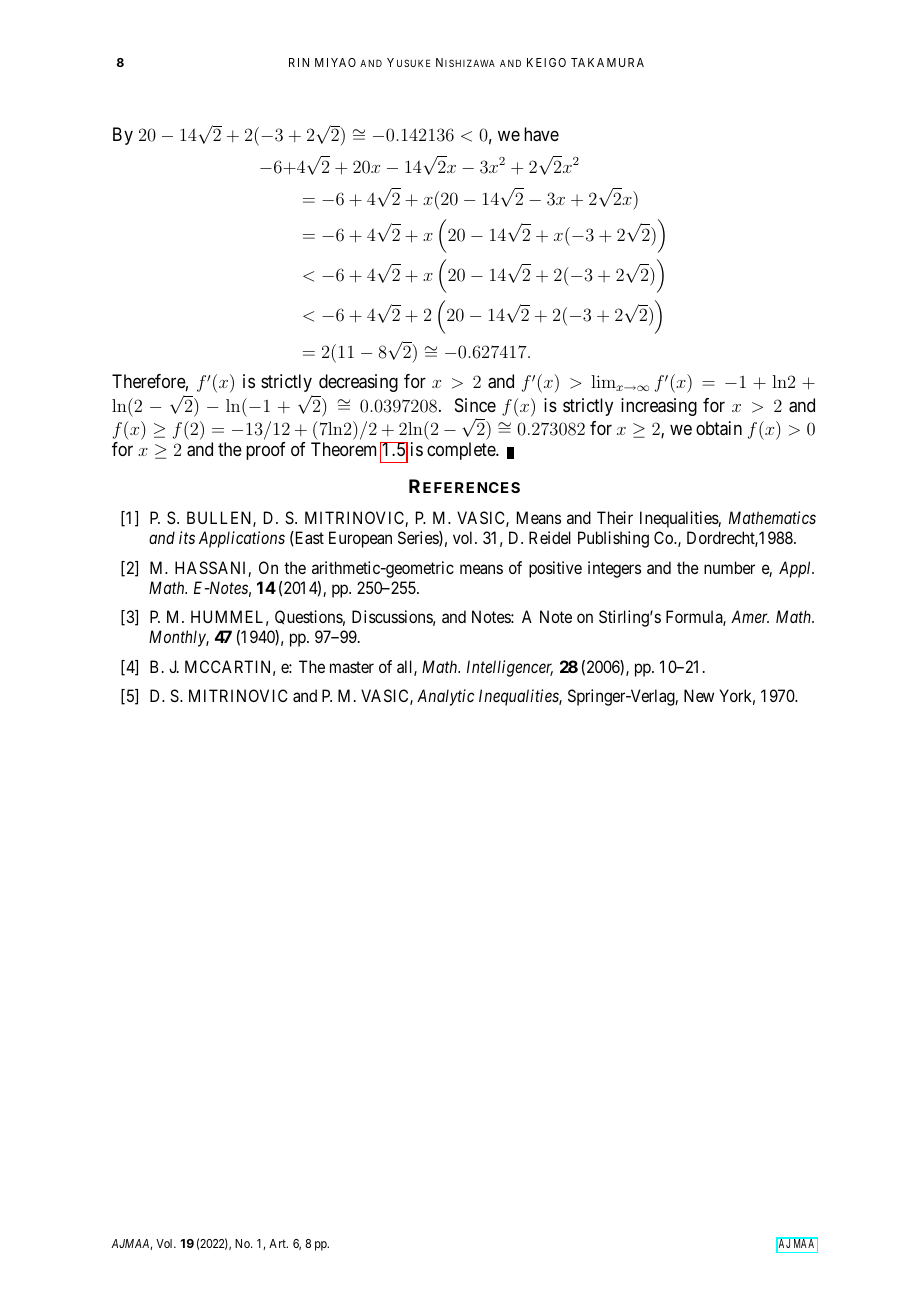  Describe the element at coordinates (555, 569) in the document. I see `positive` at that location.
